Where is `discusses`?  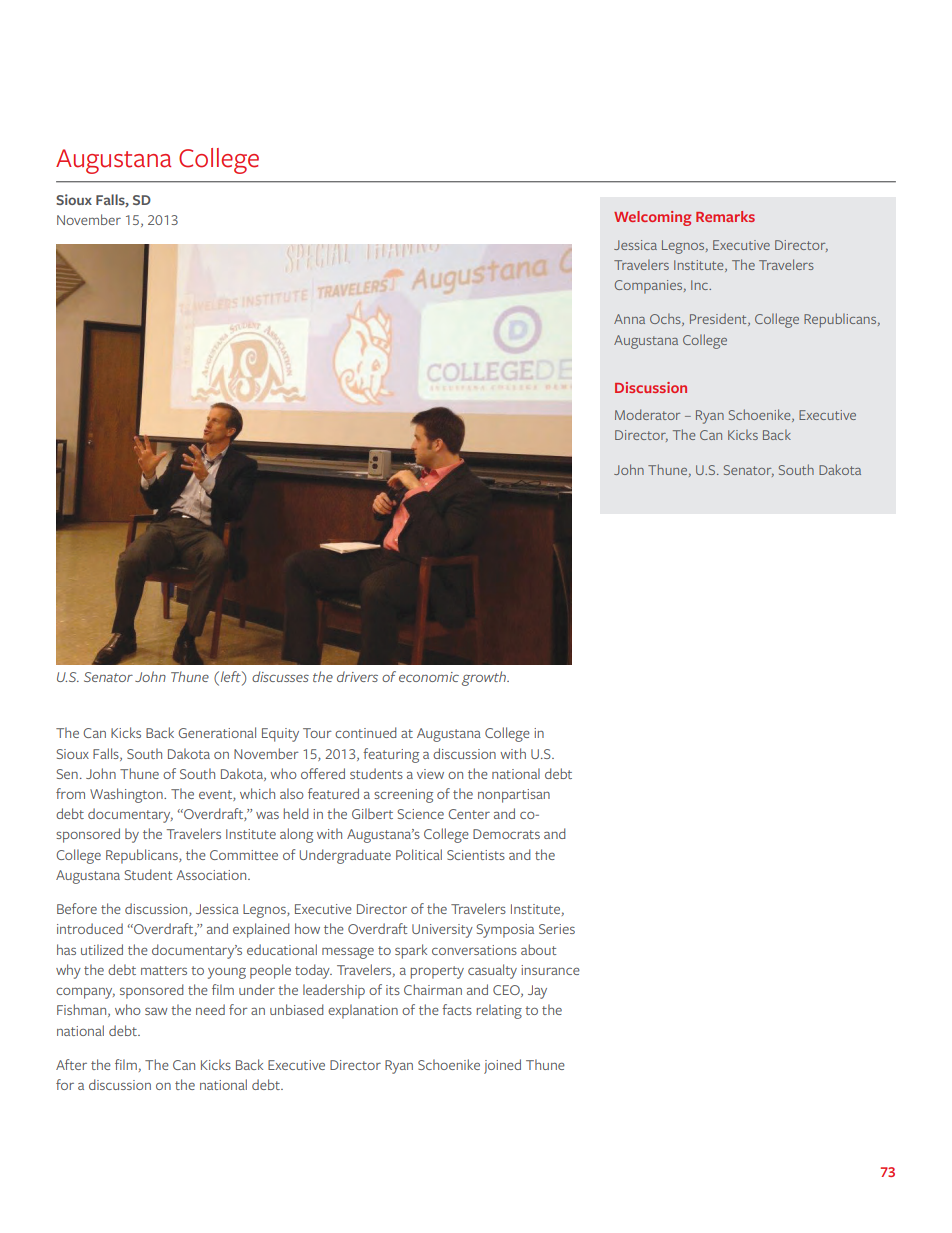
discusses is located at coordinates (280, 676).
